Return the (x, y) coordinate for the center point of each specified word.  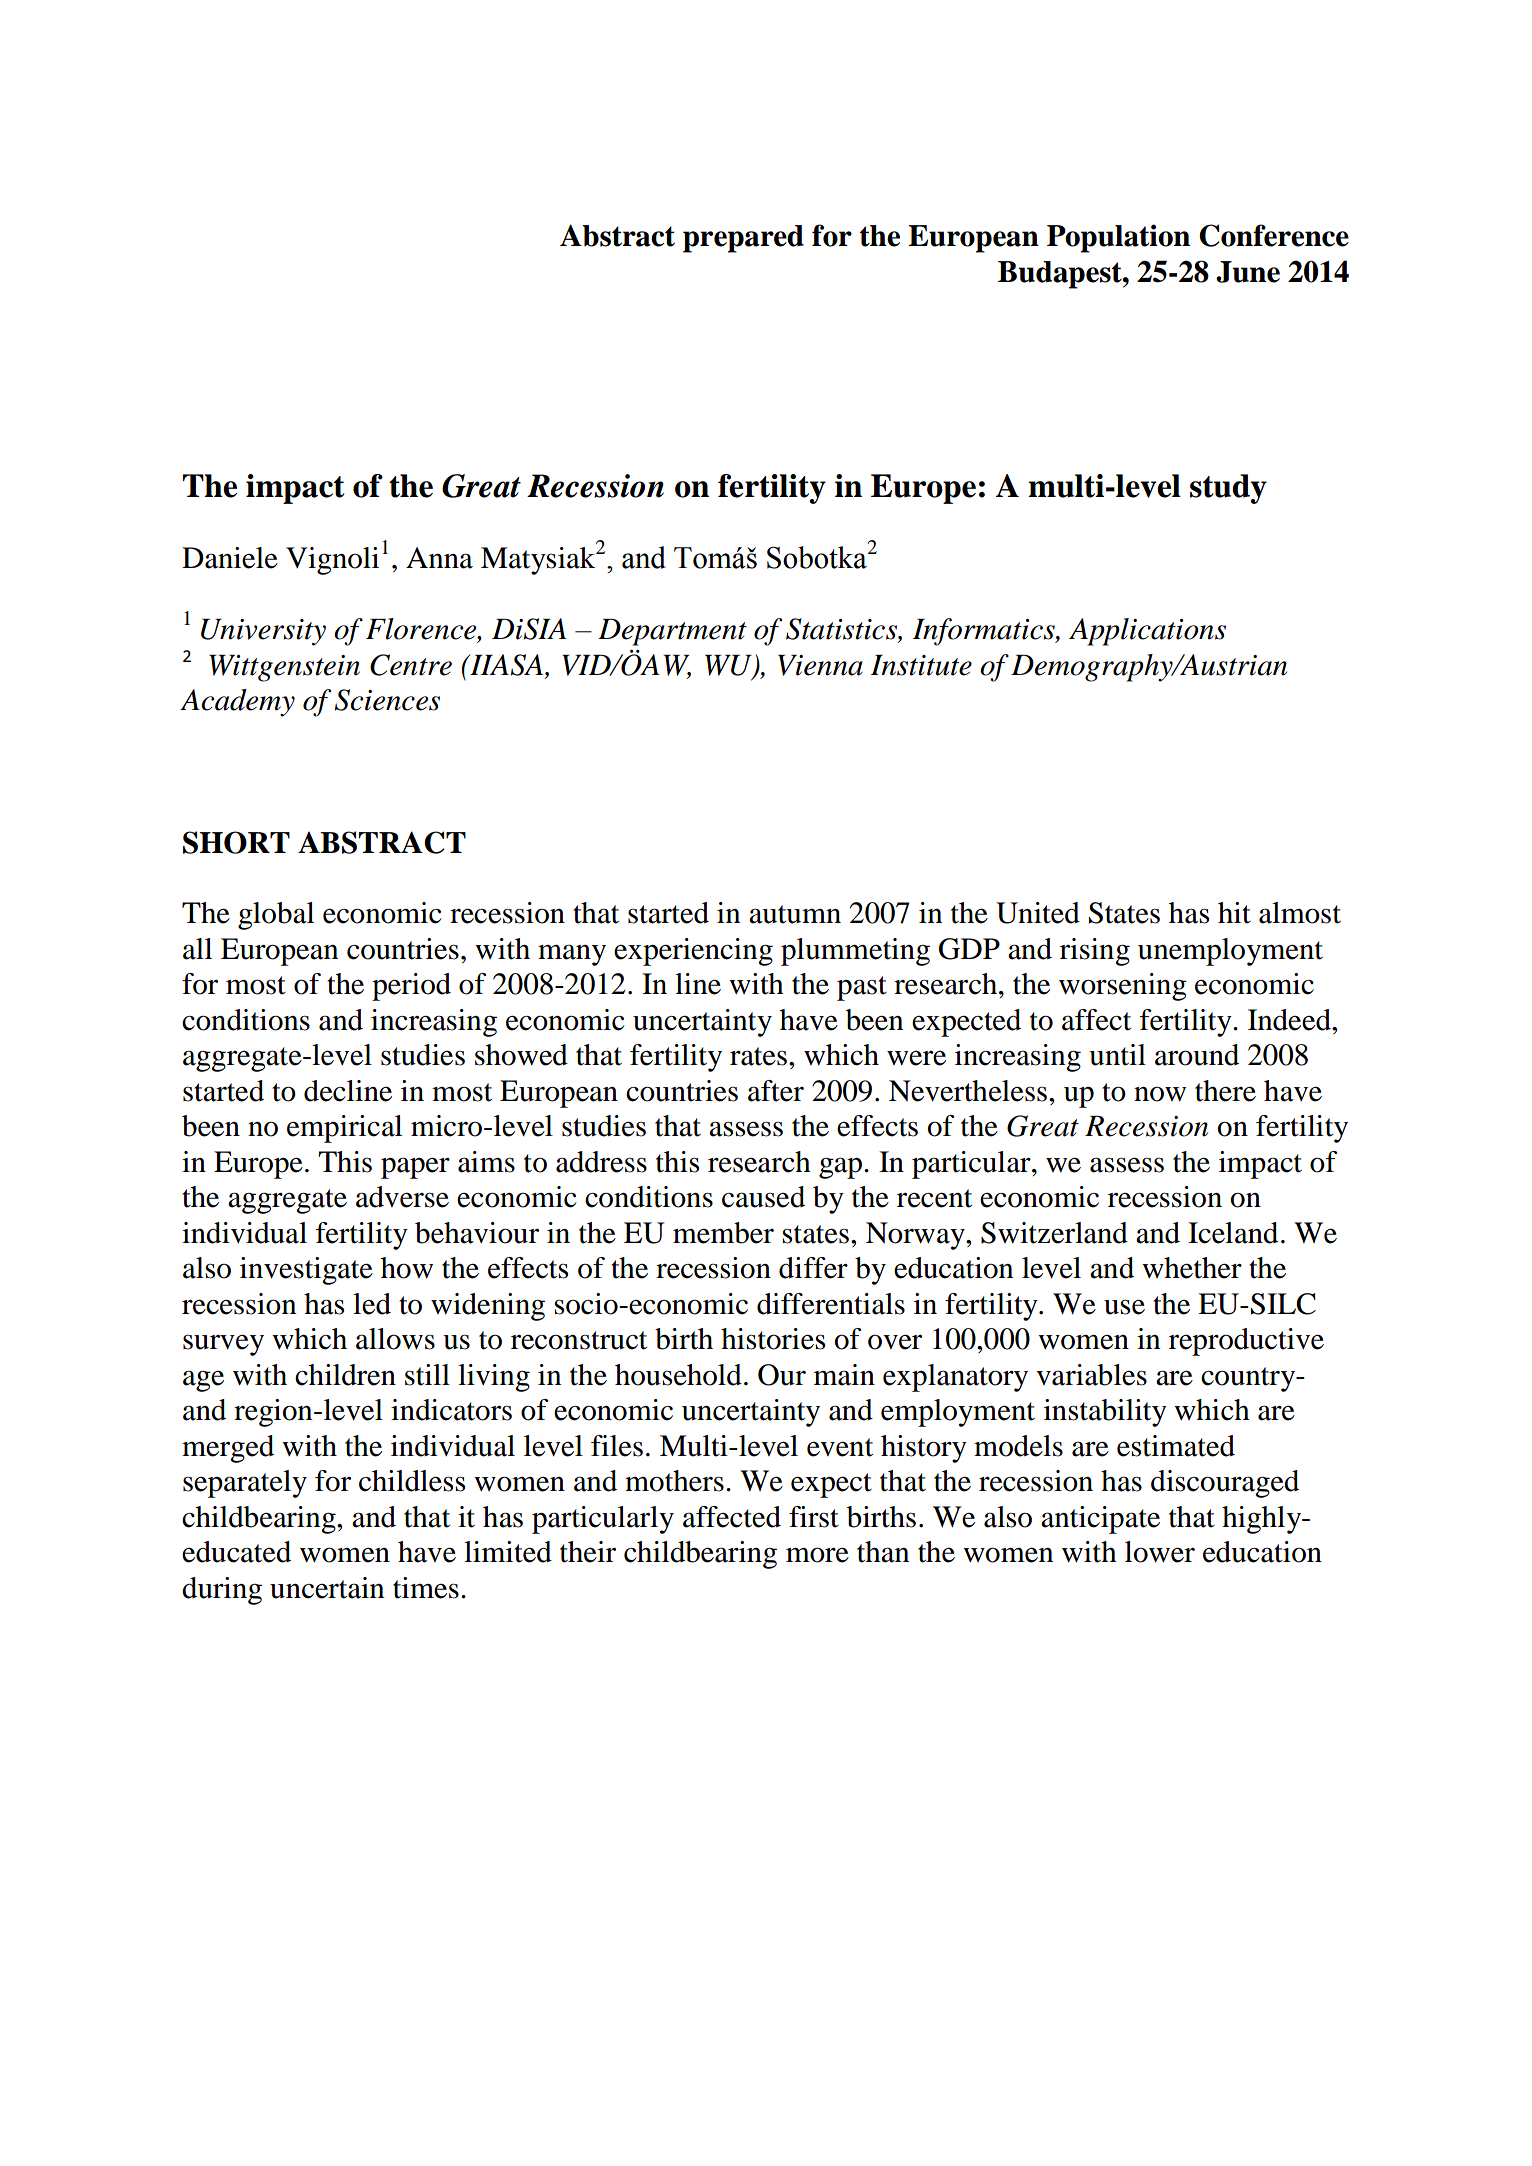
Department (672, 632)
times (426, 1588)
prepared (743, 239)
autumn (795, 914)
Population (1118, 238)
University (263, 632)
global (276, 916)
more (817, 1555)
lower (1160, 1552)
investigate (306, 1271)
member (723, 1233)
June (1248, 272)
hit (1234, 913)
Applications (1147, 632)
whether (1192, 1268)
